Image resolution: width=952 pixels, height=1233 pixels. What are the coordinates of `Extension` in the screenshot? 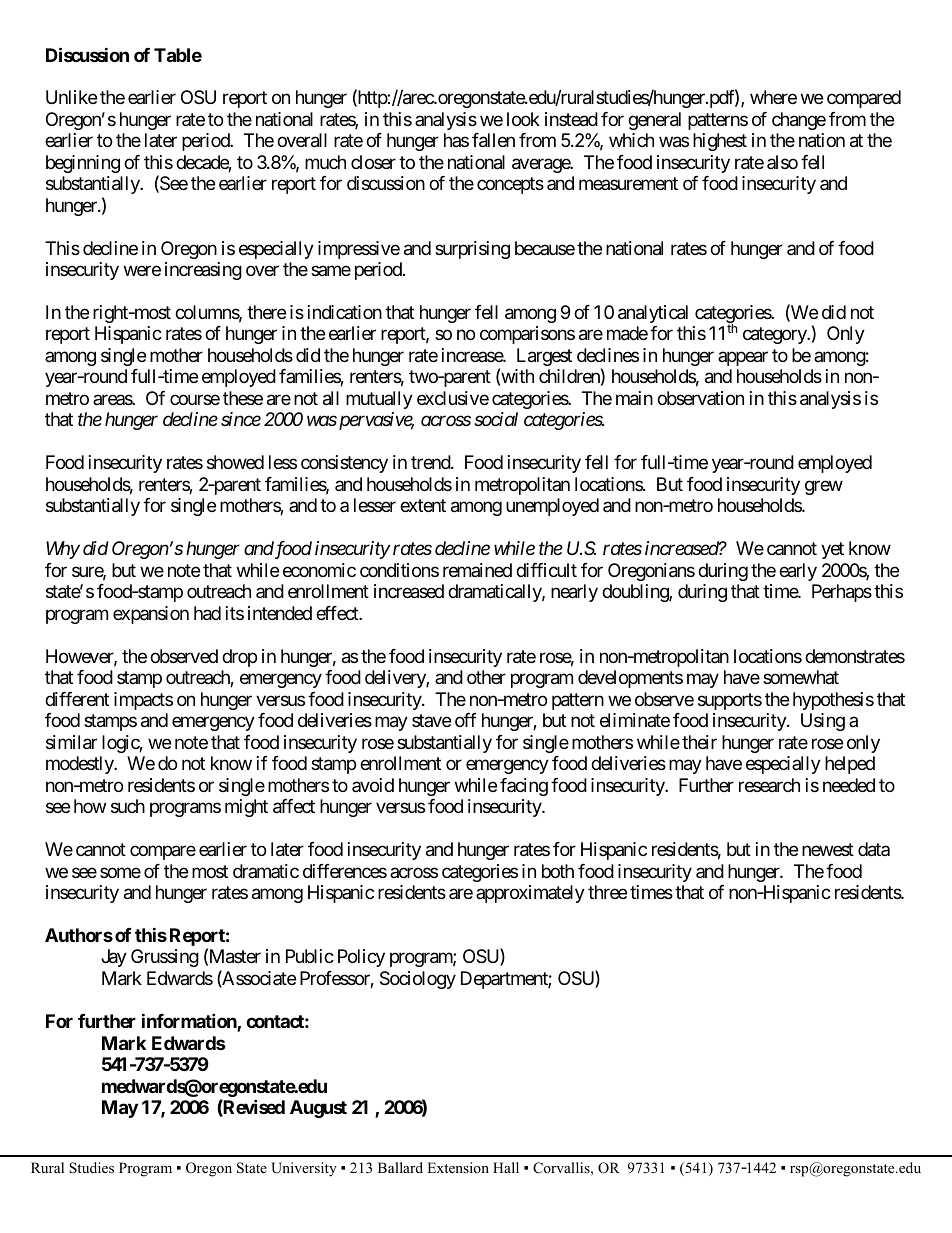 It's located at (458, 1167).
